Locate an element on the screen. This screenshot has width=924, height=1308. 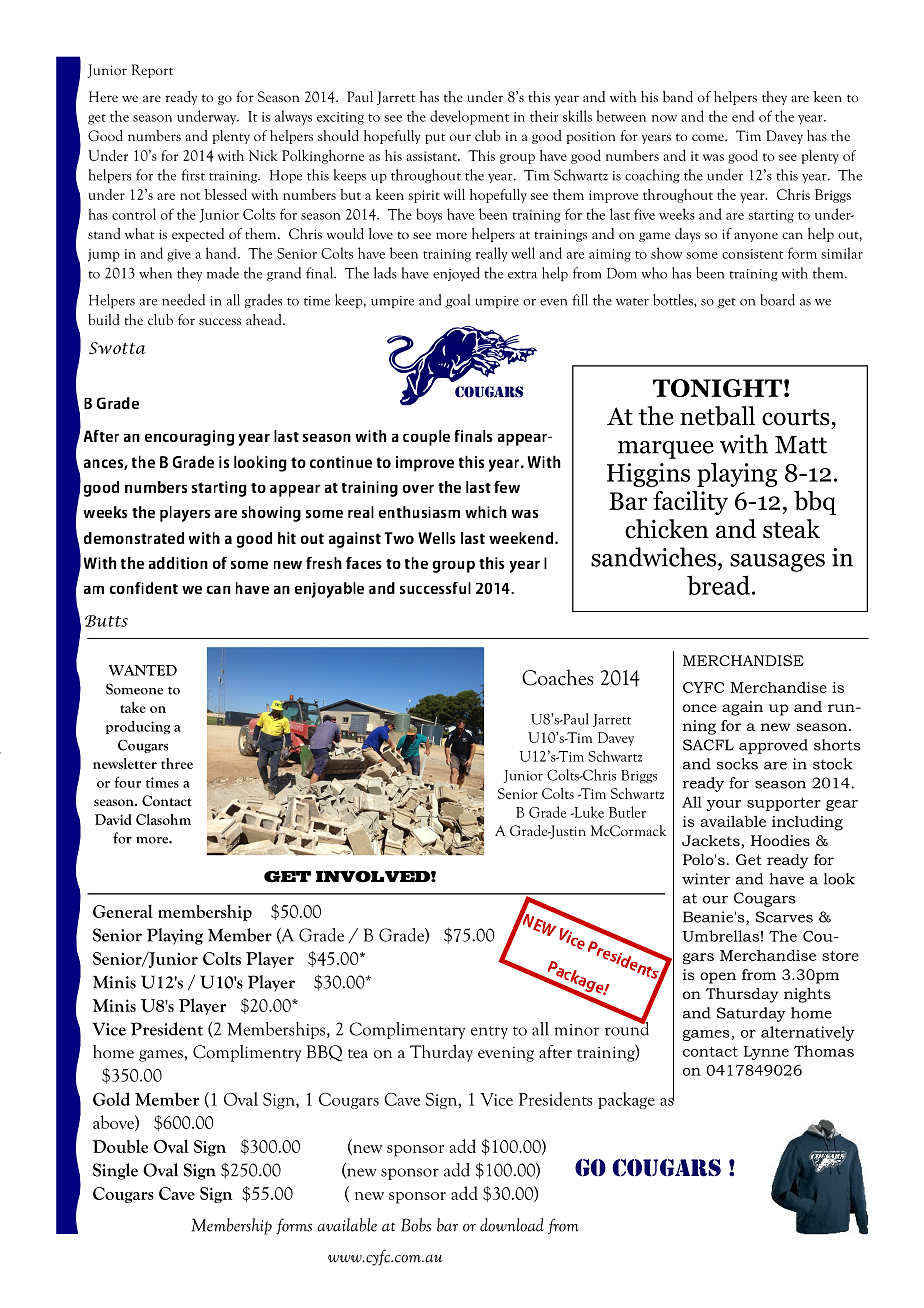
Matt is located at coordinates (801, 445).
